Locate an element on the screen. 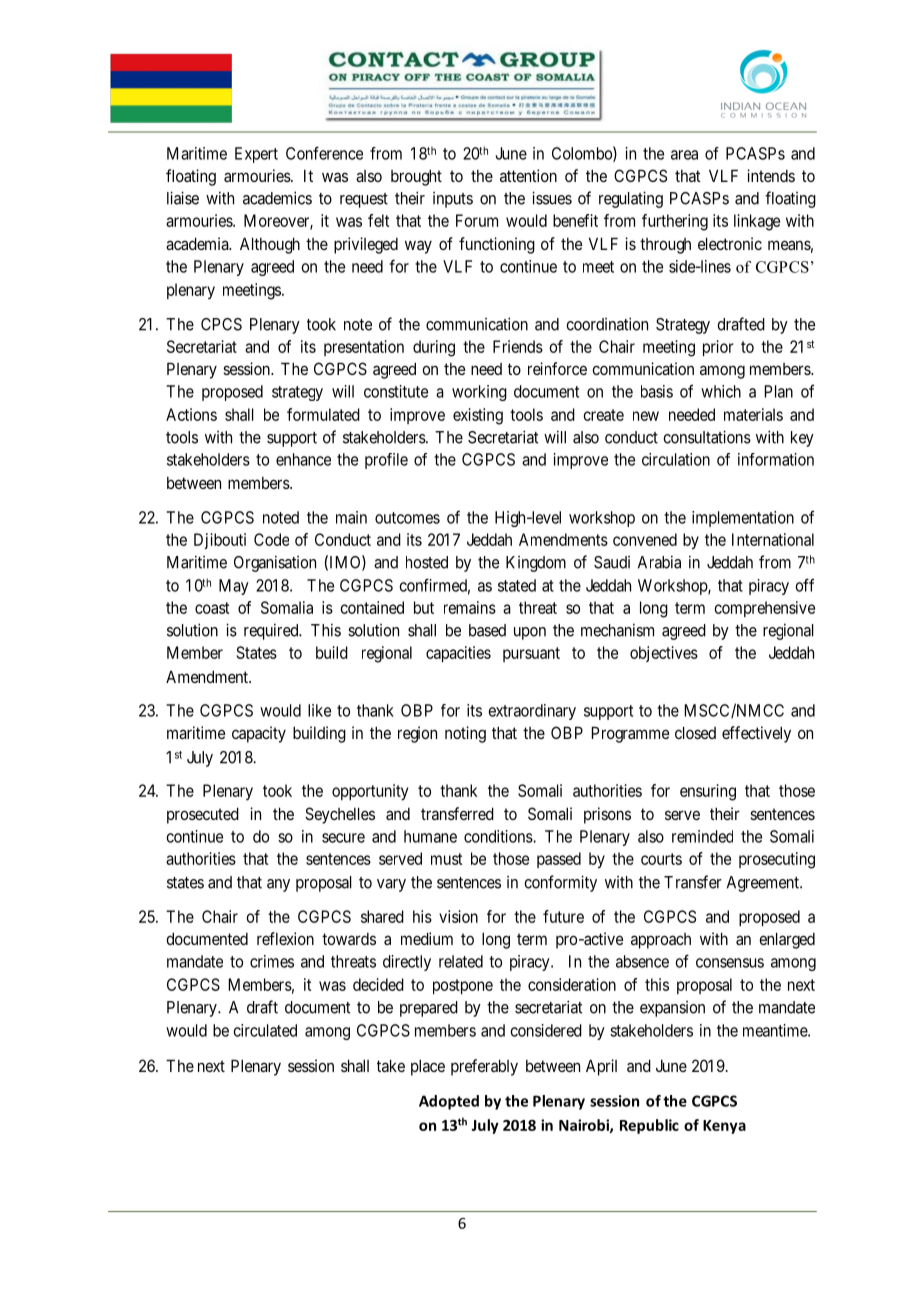 The image size is (924, 1308). conditions is located at coordinates (499, 836).
